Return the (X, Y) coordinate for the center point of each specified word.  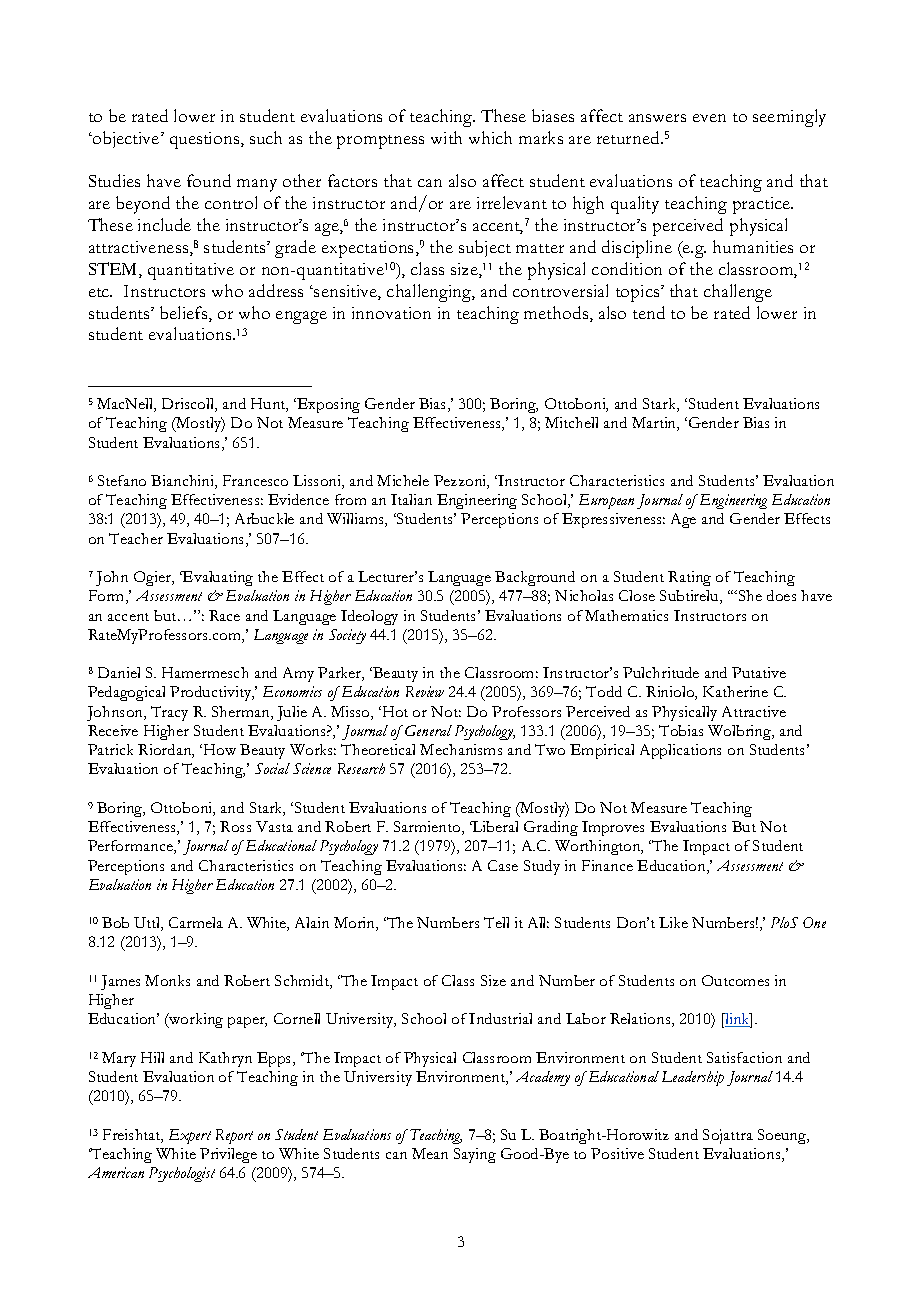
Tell (496, 922)
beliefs (185, 314)
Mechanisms (461, 749)
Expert (190, 1136)
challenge (738, 293)
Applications (680, 751)
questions (206, 140)
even (709, 118)
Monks (167, 980)
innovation (391, 313)
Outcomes (735, 980)
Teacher (136, 538)
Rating (689, 578)
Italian (411, 499)
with (446, 137)
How (218, 749)
